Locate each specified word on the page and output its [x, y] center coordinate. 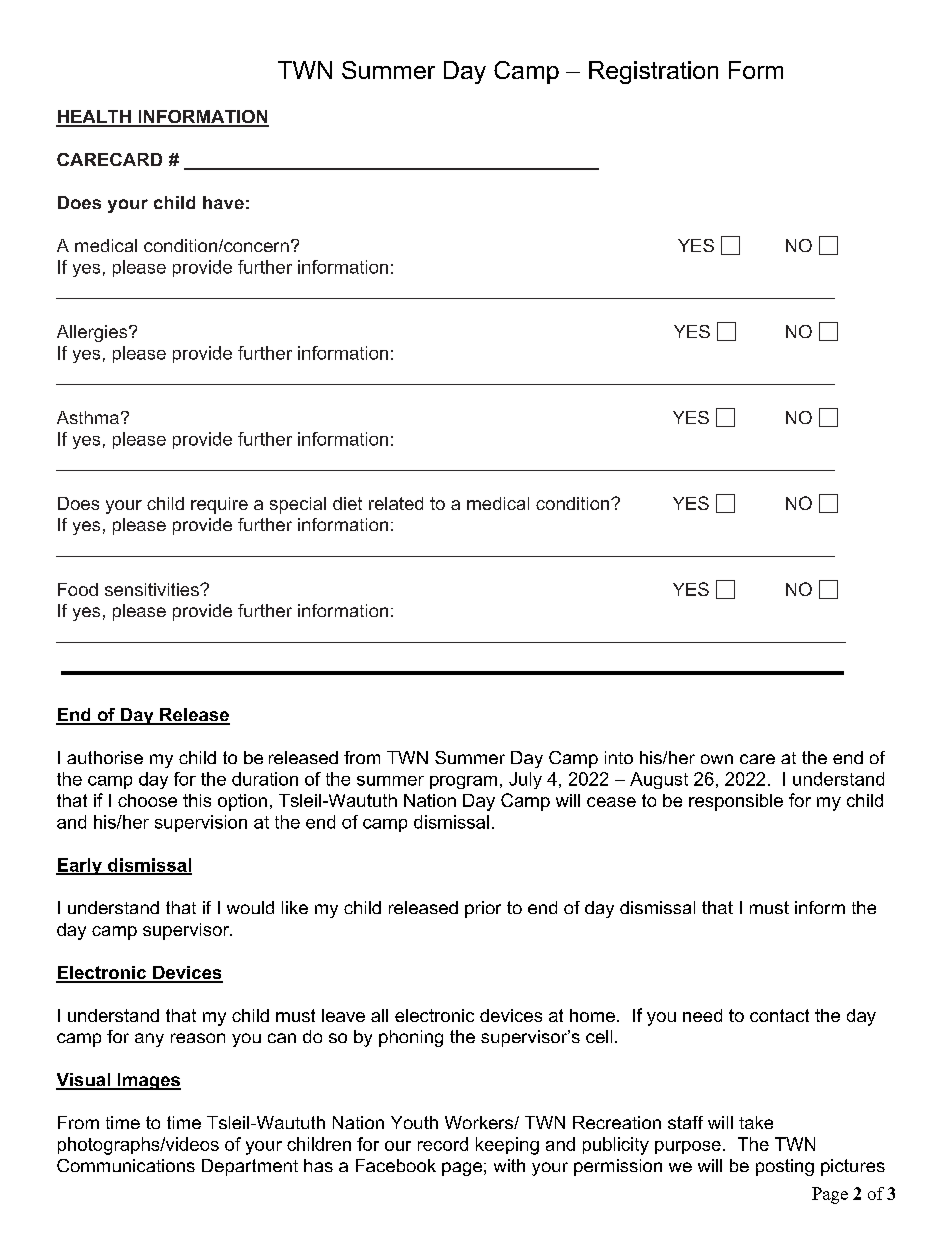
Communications [126, 1165]
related [396, 503]
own [717, 759]
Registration [653, 72]
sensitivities [153, 589]
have [223, 202]
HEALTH [94, 118]
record [443, 1144]
